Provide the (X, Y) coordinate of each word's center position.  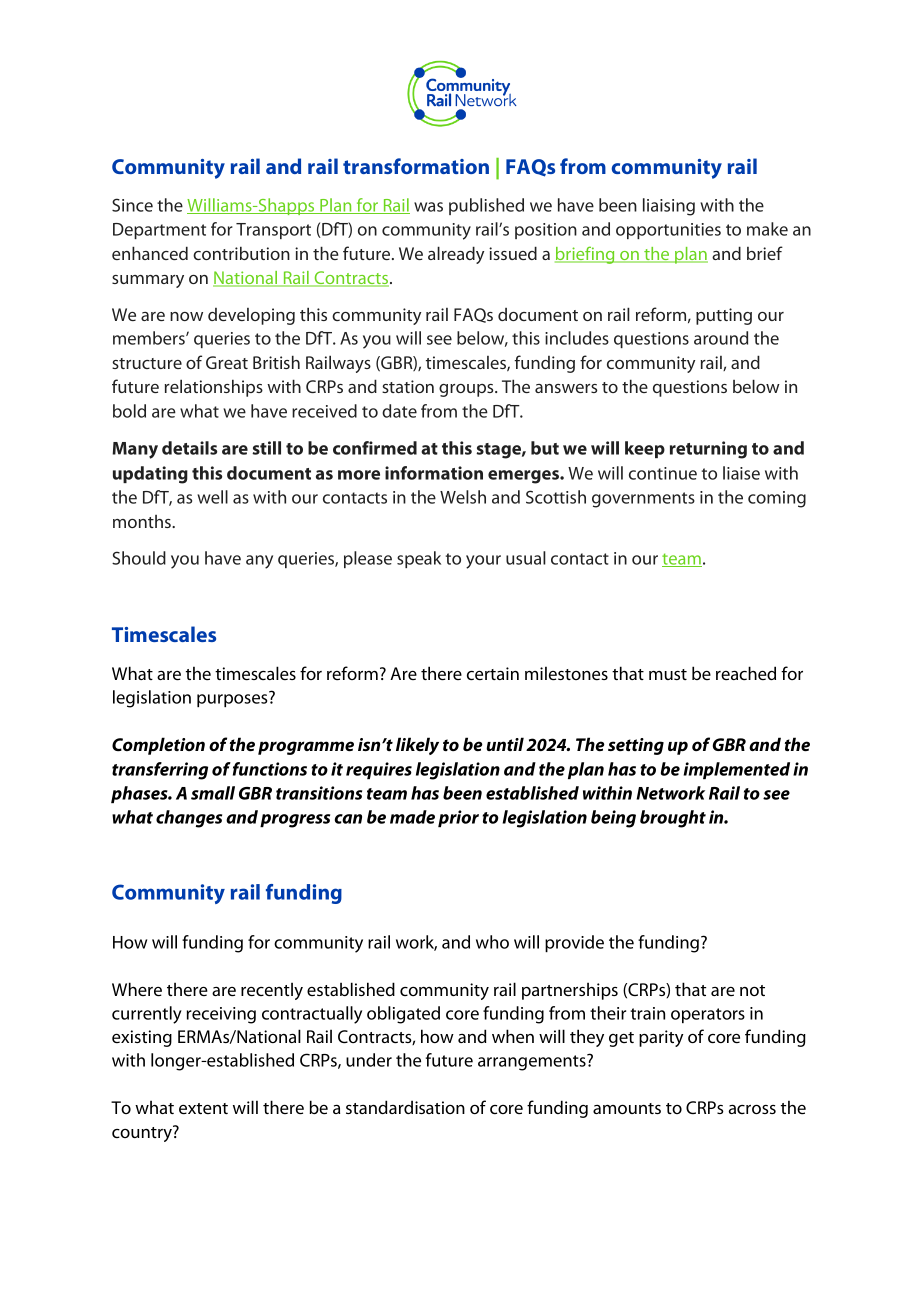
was (428, 207)
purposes (233, 699)
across (752, 1109)
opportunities (668, 231)
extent (203, 1108)
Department (159, 231)
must (668, 674)
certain (493, 673)
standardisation (405, 1107)
